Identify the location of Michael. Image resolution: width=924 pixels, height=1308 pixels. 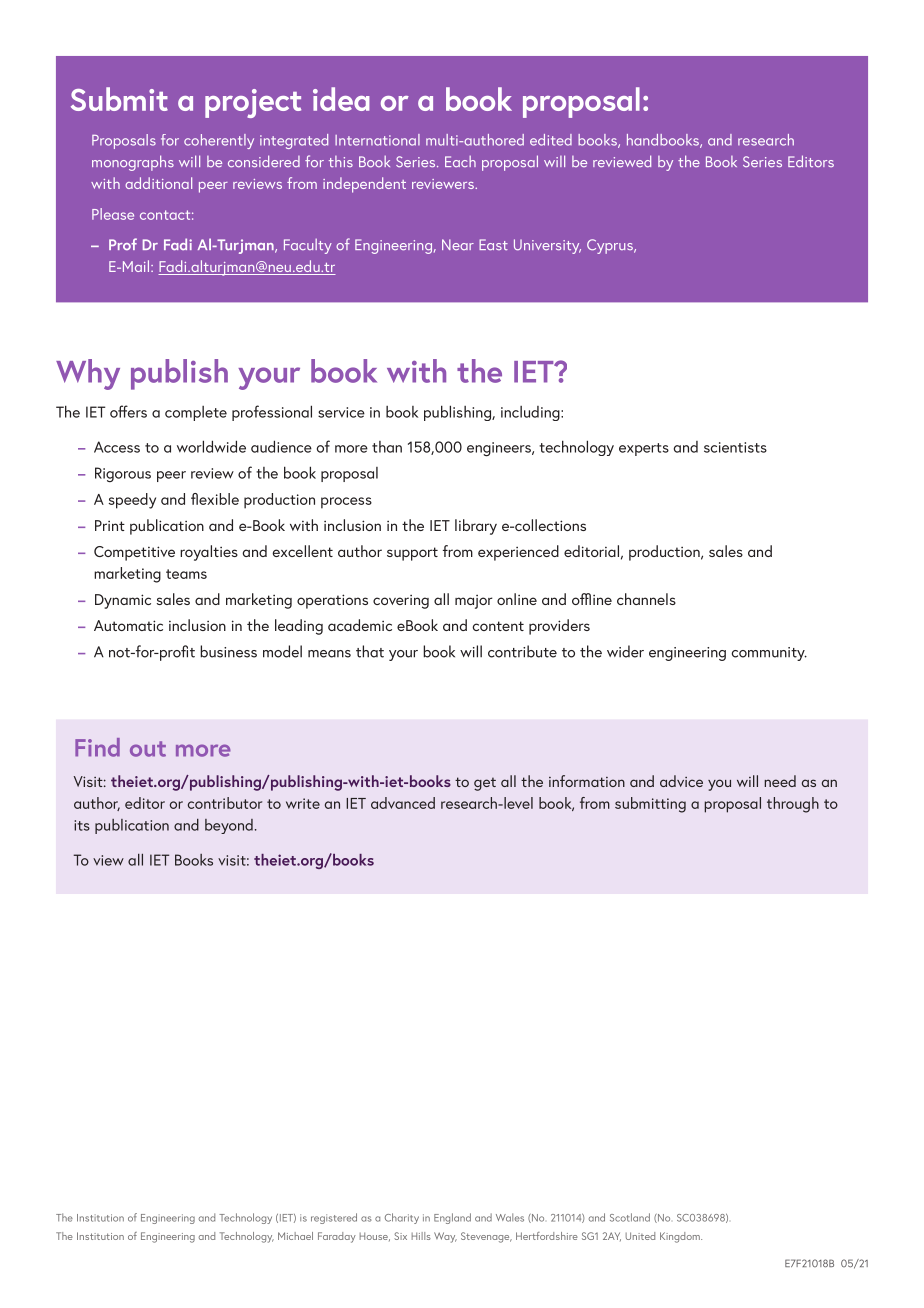
(295, 1236).
